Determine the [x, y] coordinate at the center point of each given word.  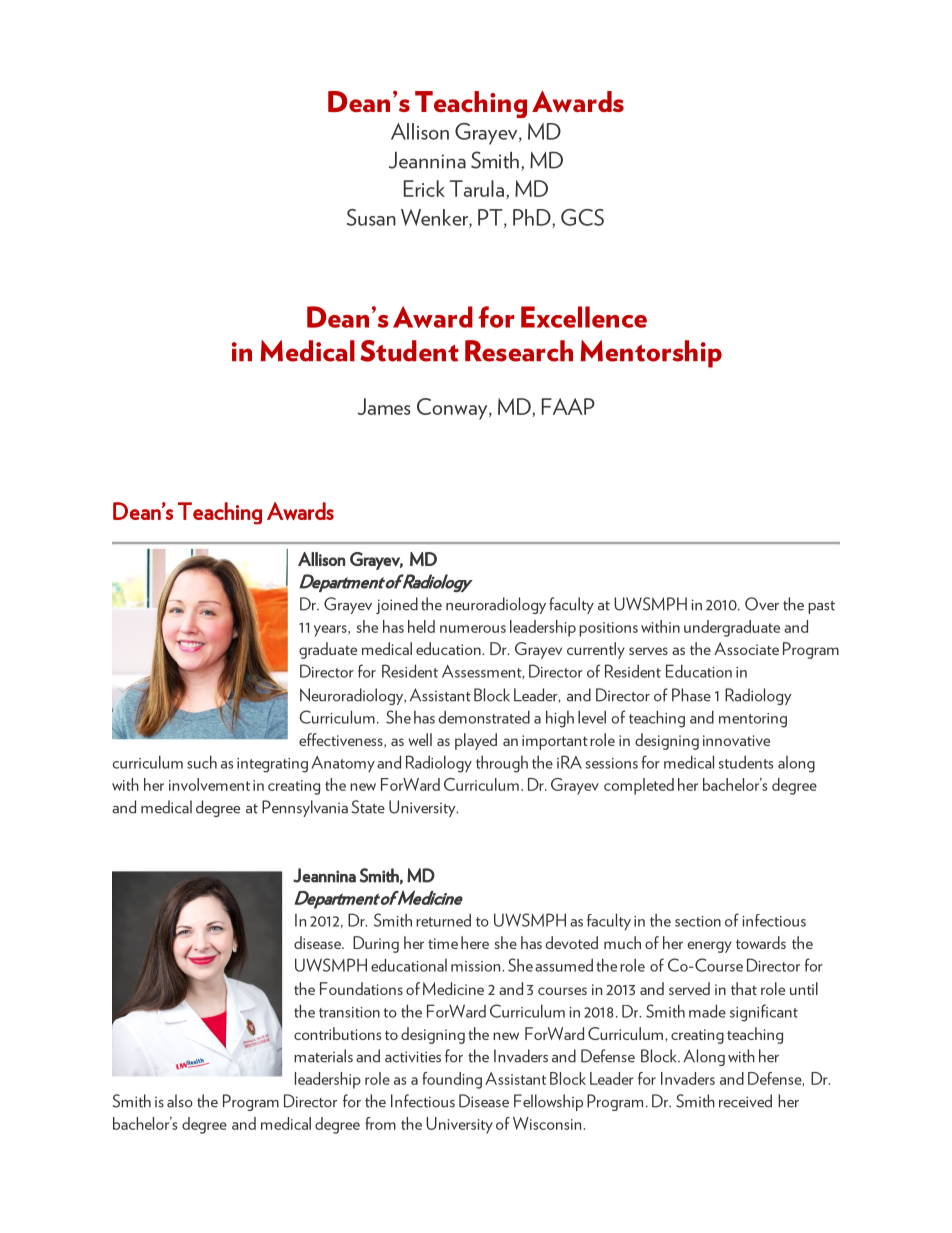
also [180, 1101]
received [745, 1101]
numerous [473, 629]
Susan [371, 217]
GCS [582, 217]
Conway [453, 409]
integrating [272, 765]
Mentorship [651, 354]
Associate [746, 648]
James [384, 406]
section [698, 921]
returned [443, 920]
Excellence [584, 317]
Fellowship [548, 1102]
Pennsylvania [305, 808]
